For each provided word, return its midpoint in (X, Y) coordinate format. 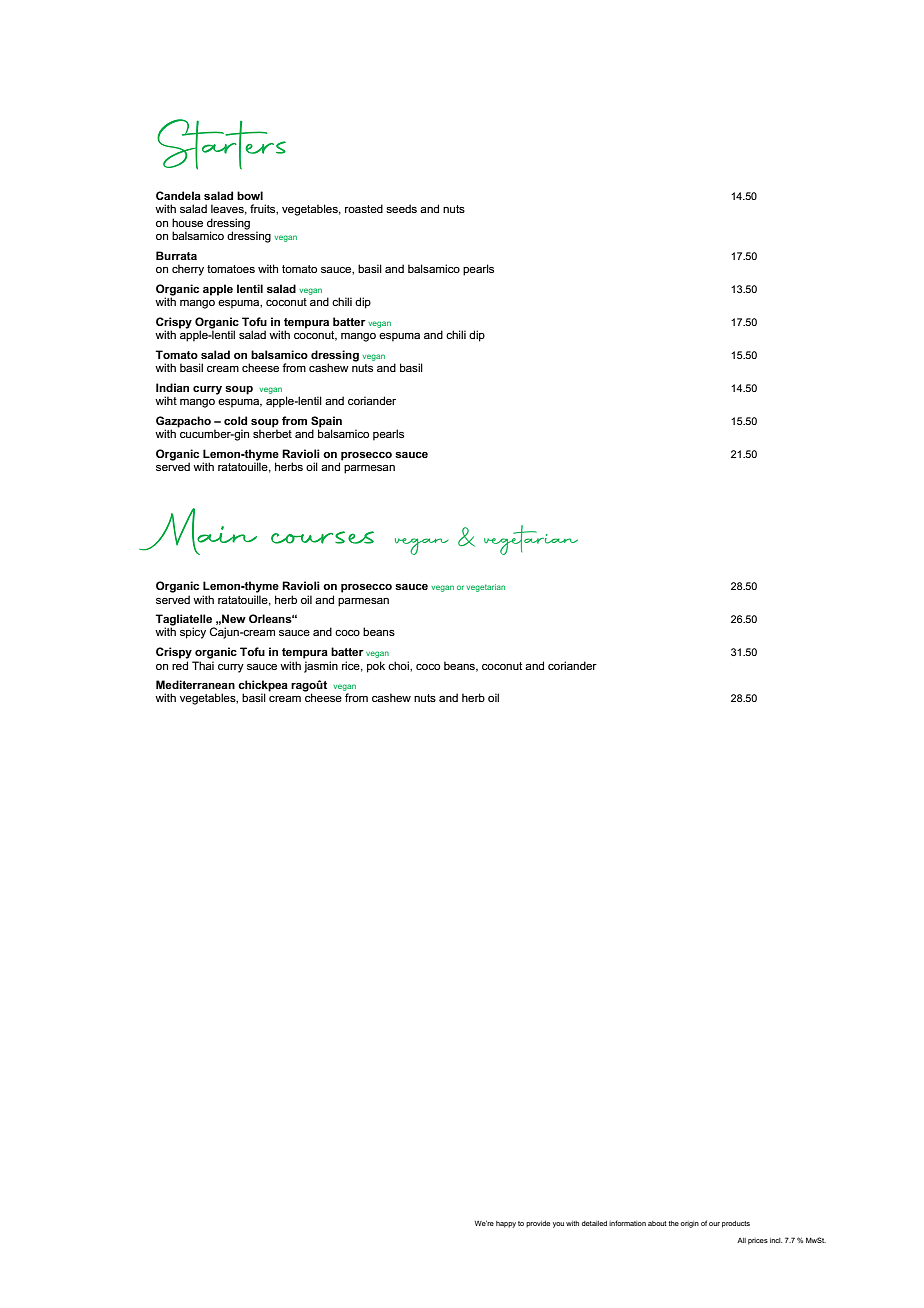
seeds (401, 208)
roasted (364, 208)
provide (538, 1224)
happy (506, 1224)
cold (235, 420)
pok (376, 667)
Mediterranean (195, 684)
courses (322, 537)
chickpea (263, 687)
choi (399, 665)
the (674, 1223)
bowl (250, 195)
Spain (326, 422)
